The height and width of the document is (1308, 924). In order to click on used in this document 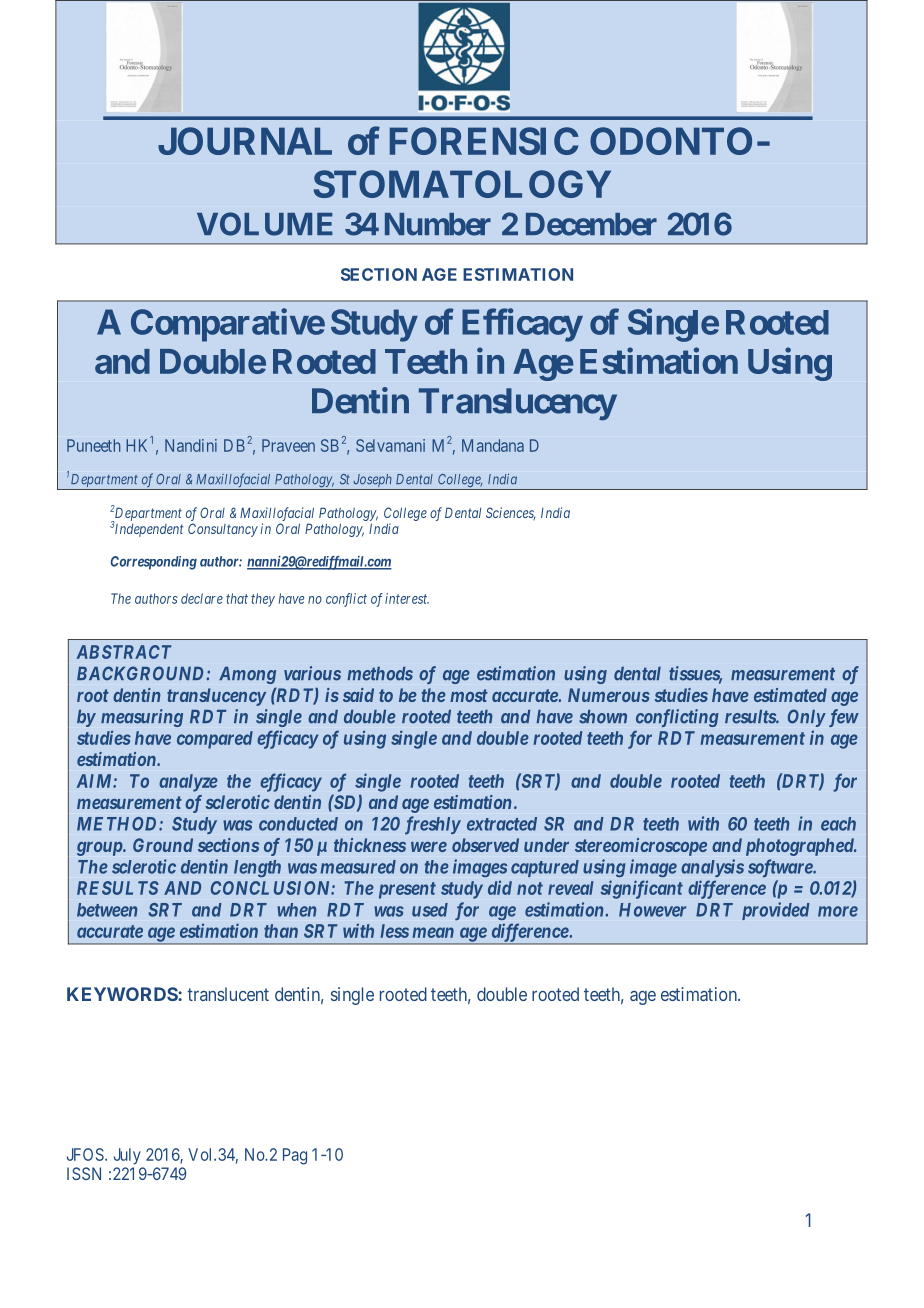, I will do `click(430, 910)`.
